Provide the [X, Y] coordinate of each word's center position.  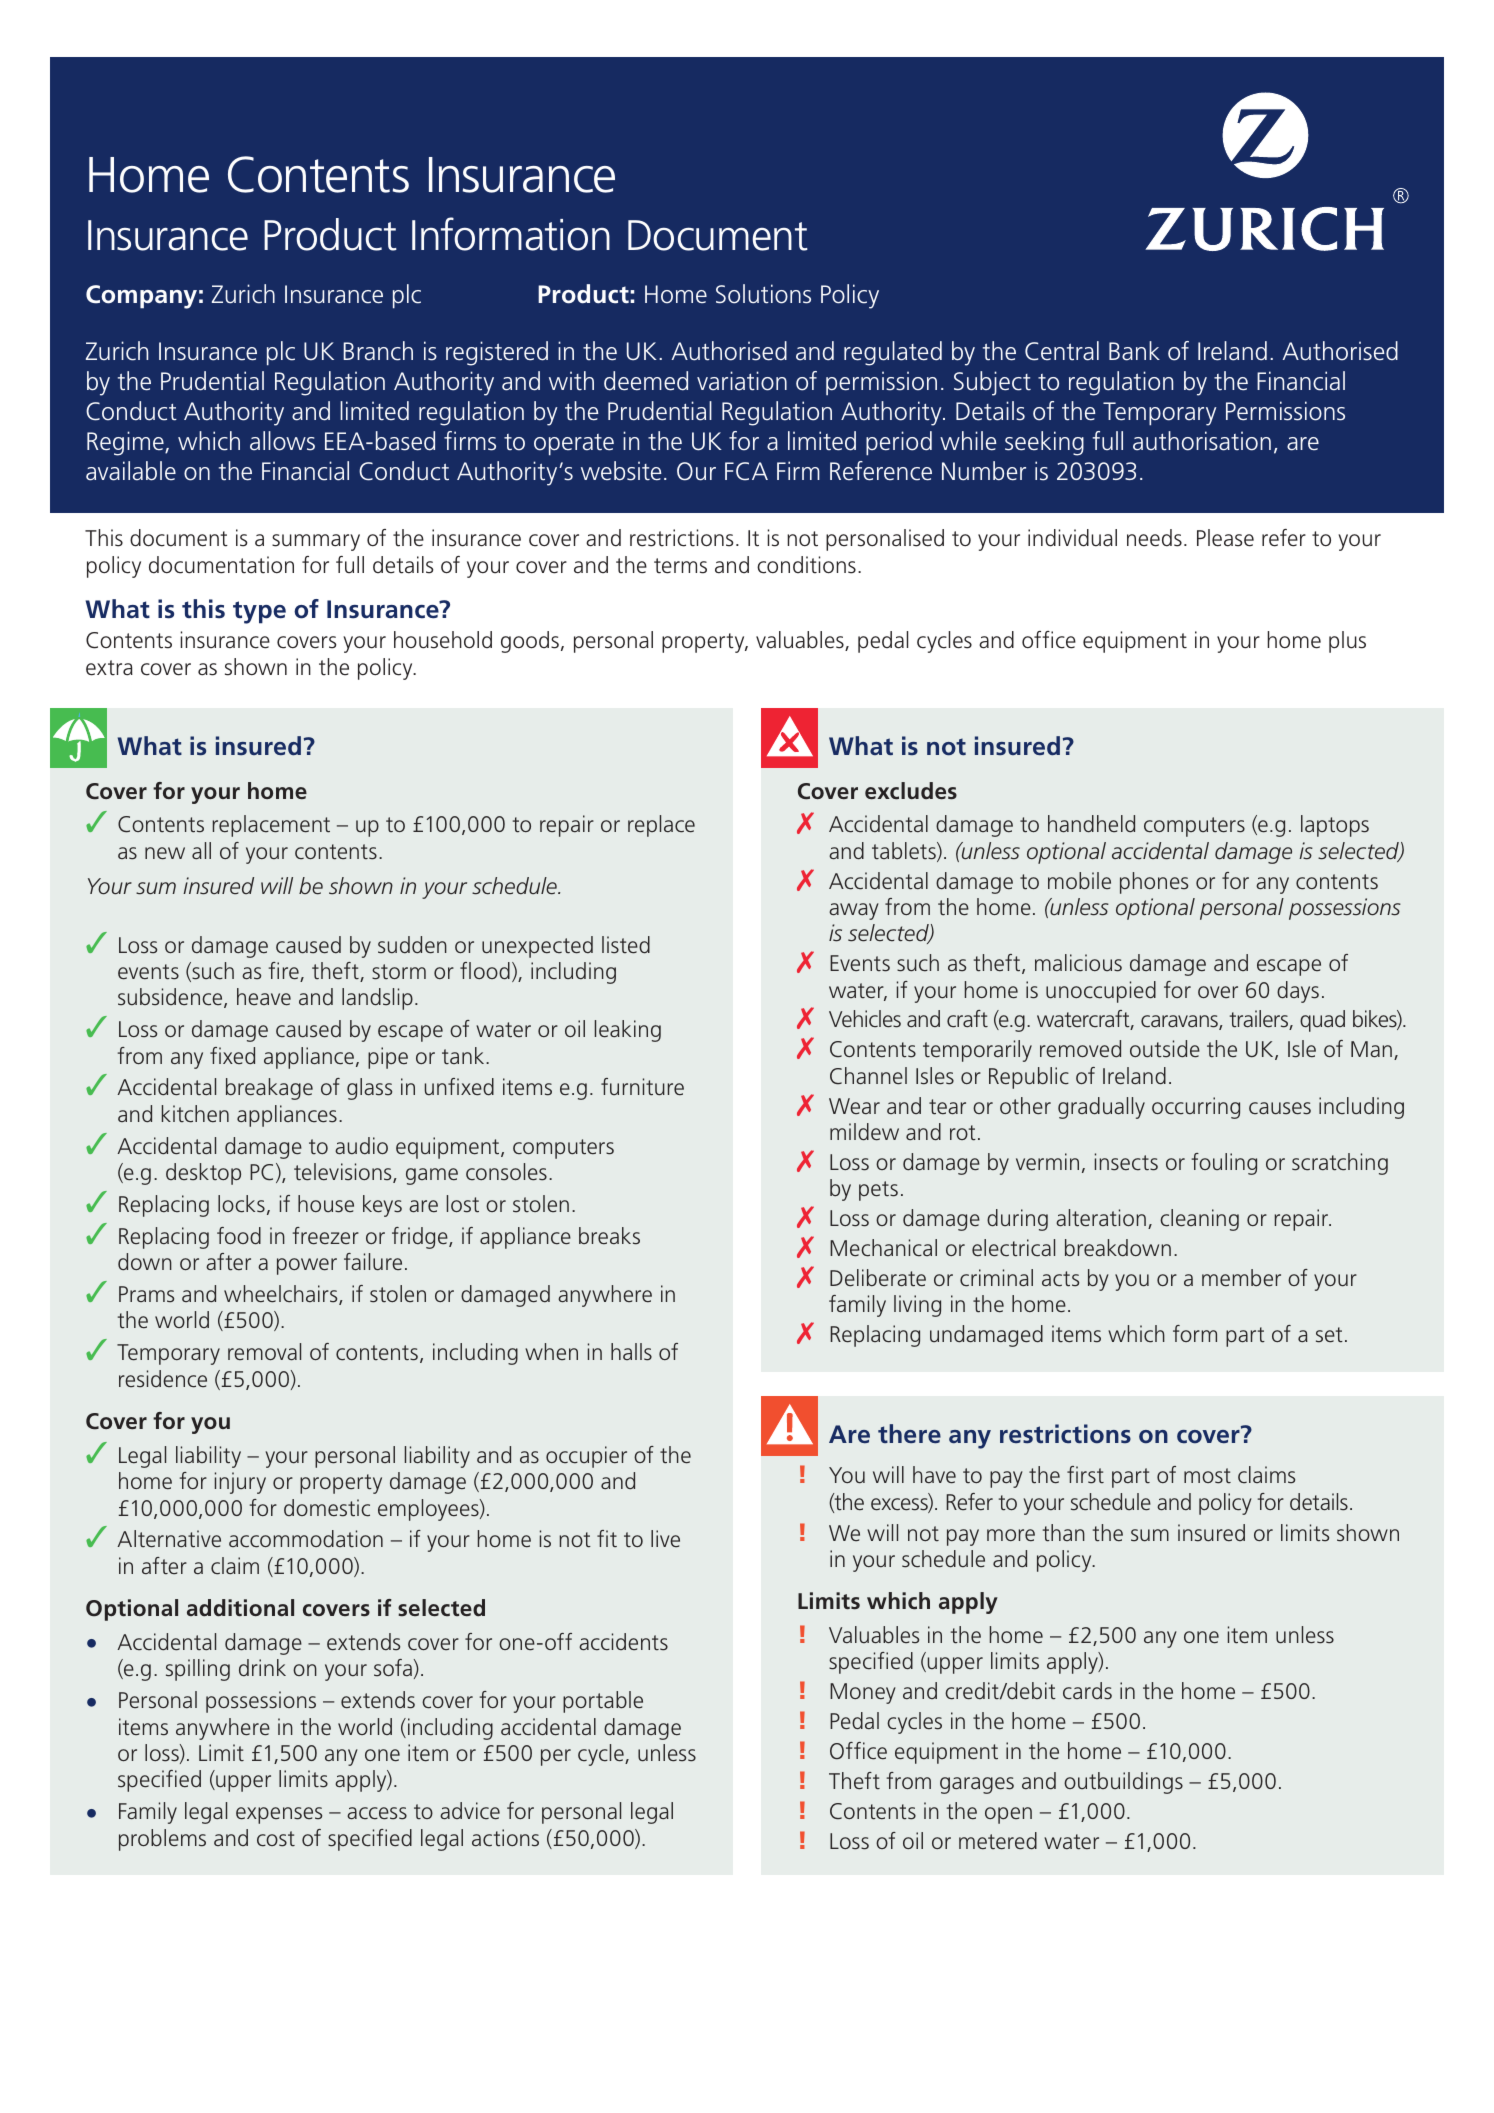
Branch [378, 351]
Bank [1134, 351]
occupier [586, 1457]
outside [1165, 1049]
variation [742, 381]
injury [240, 1483]
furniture [642, 1087]
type [259, 612]
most [1207, 1476]
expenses [279, 1815]
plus [1347, 642]
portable [603, 1702]
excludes [911, 791]
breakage [269, 1089]
